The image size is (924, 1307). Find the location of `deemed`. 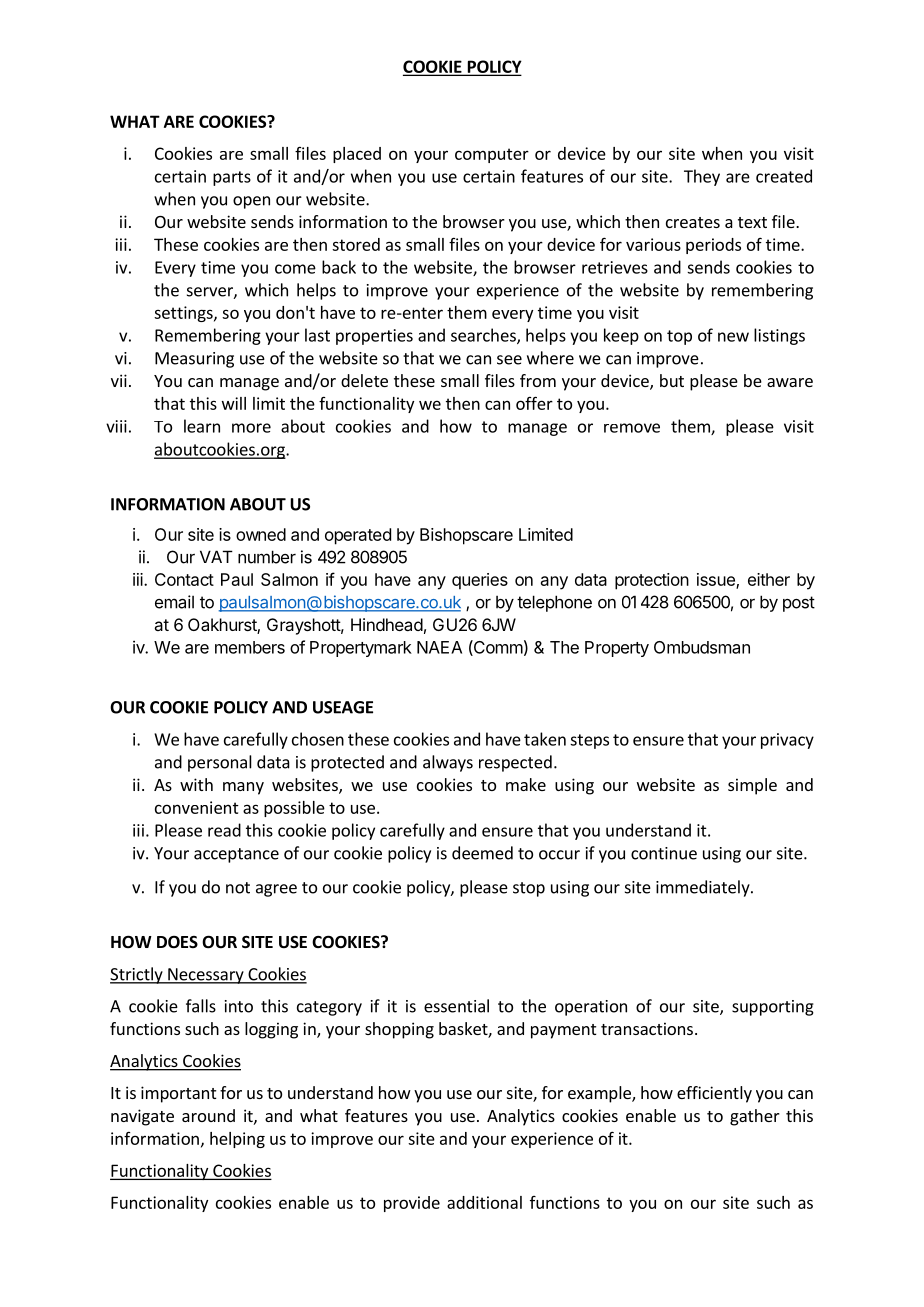

deemed is located at coordinates (482, 853).
